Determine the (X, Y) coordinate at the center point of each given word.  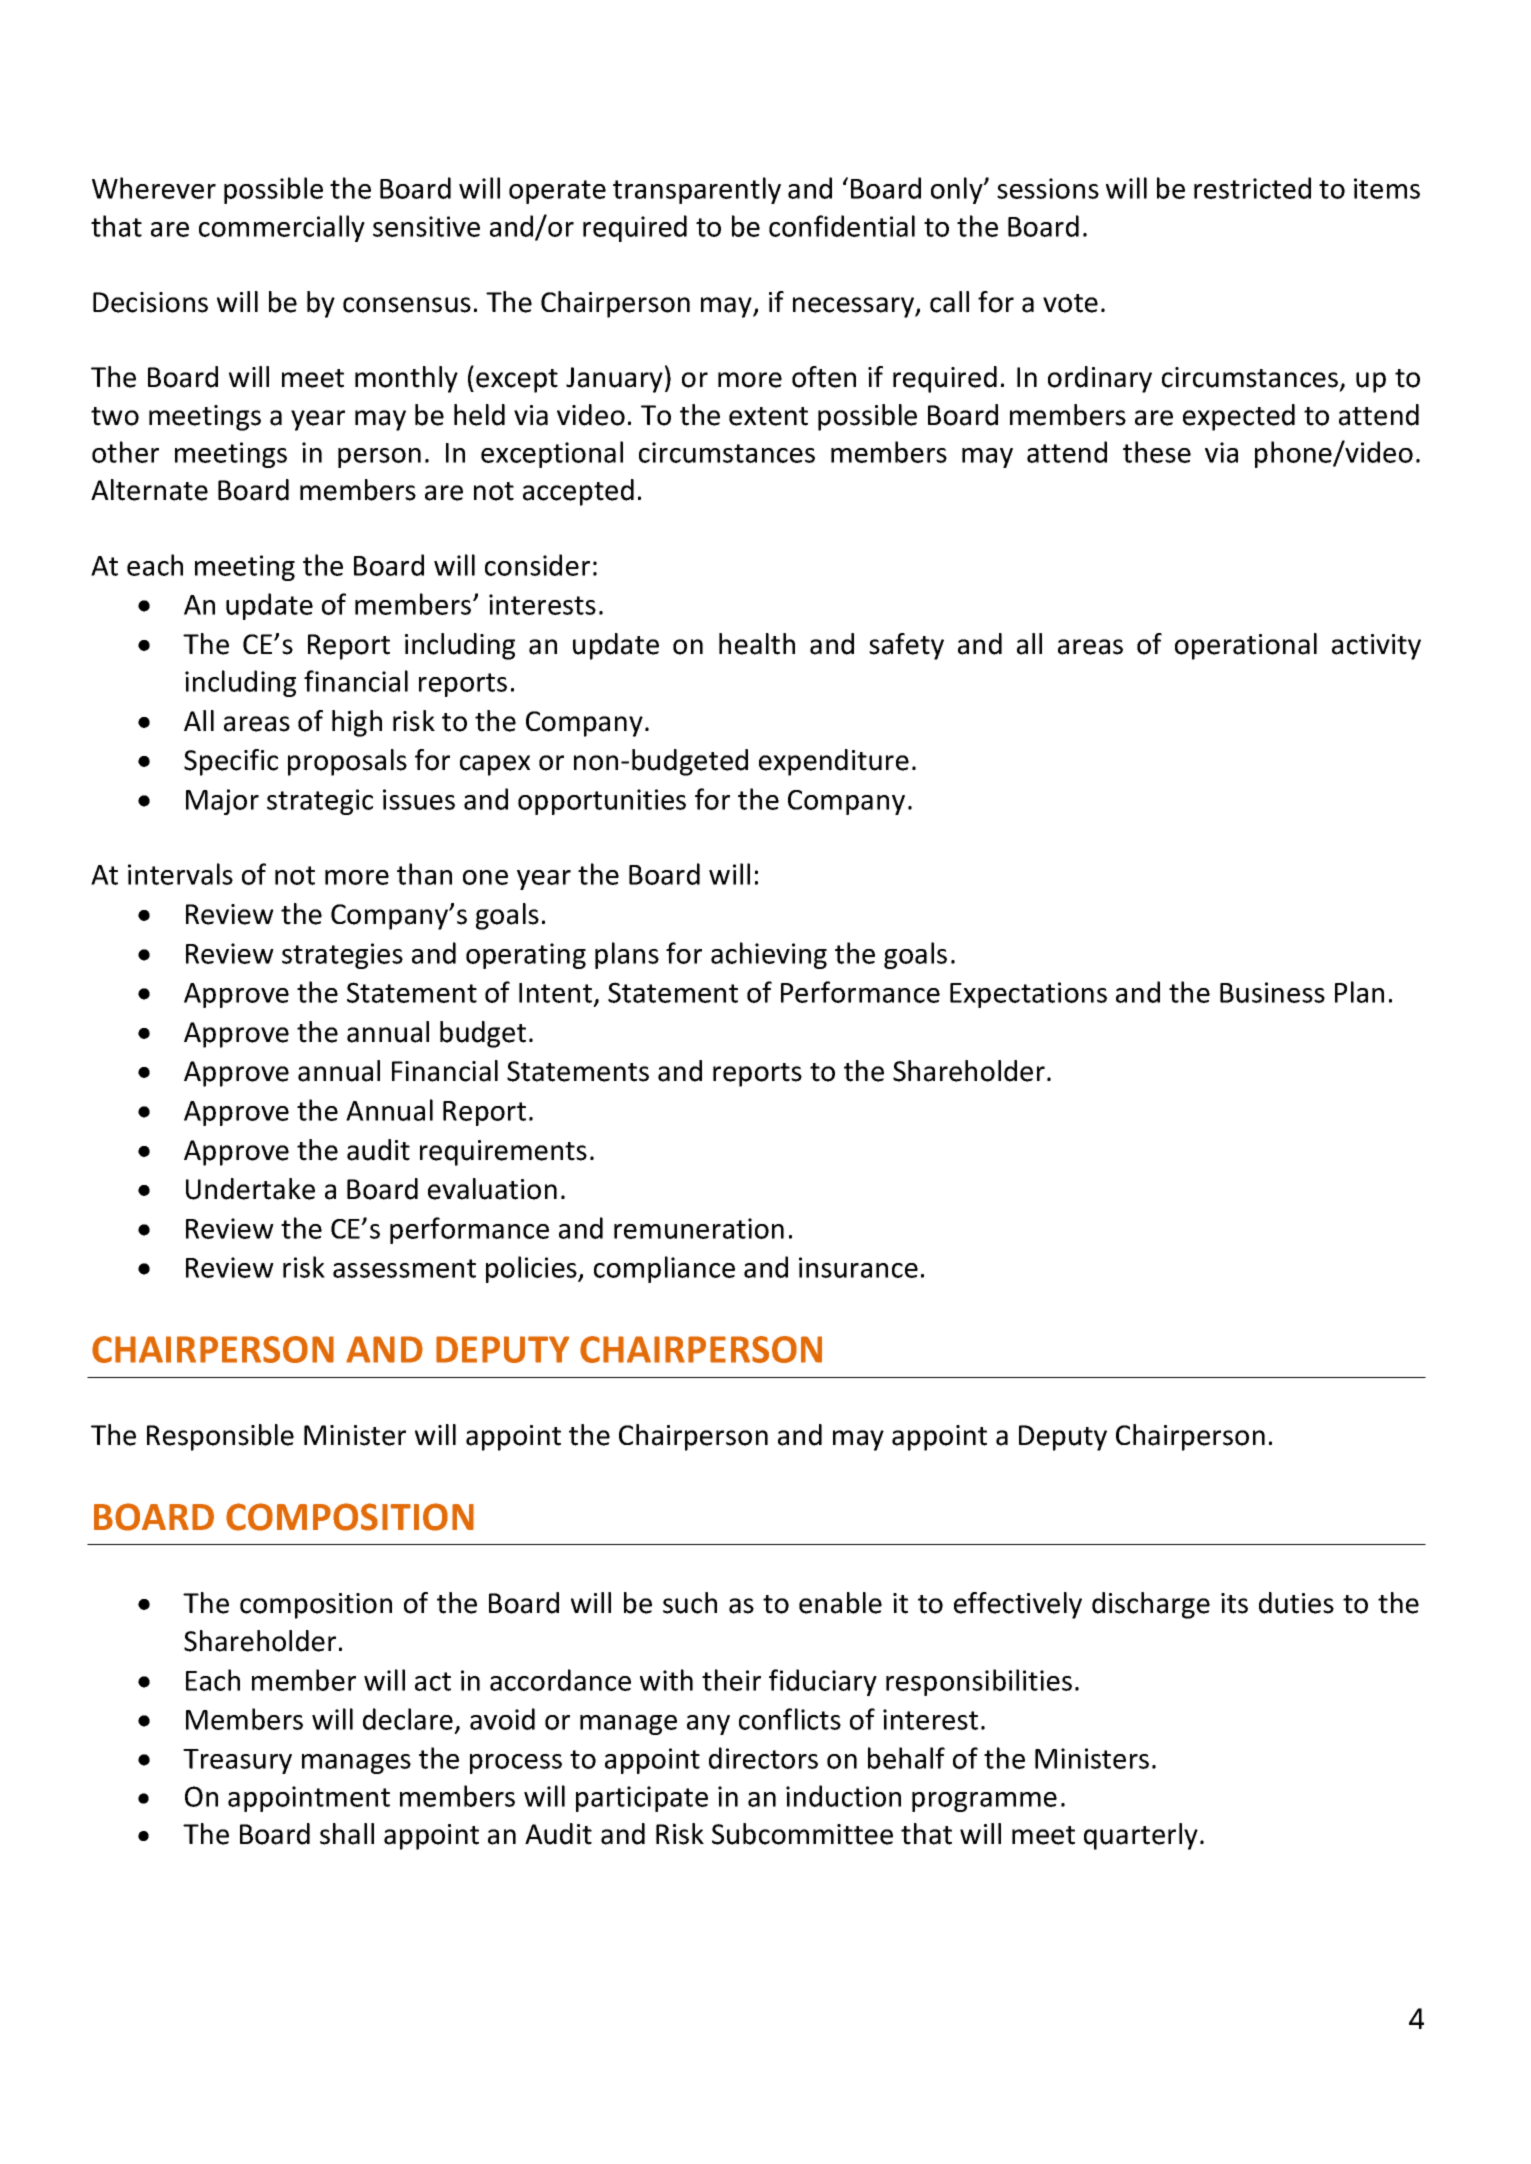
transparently (697, 190)
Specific (231, 762)
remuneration (699, 1228)
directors (763, 1758)
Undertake (250, 1189)
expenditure (834, 762)
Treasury (237, 1761)
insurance (858, 1267)
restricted (1252, 188)
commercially (282, 228)
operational (1246, 646)
